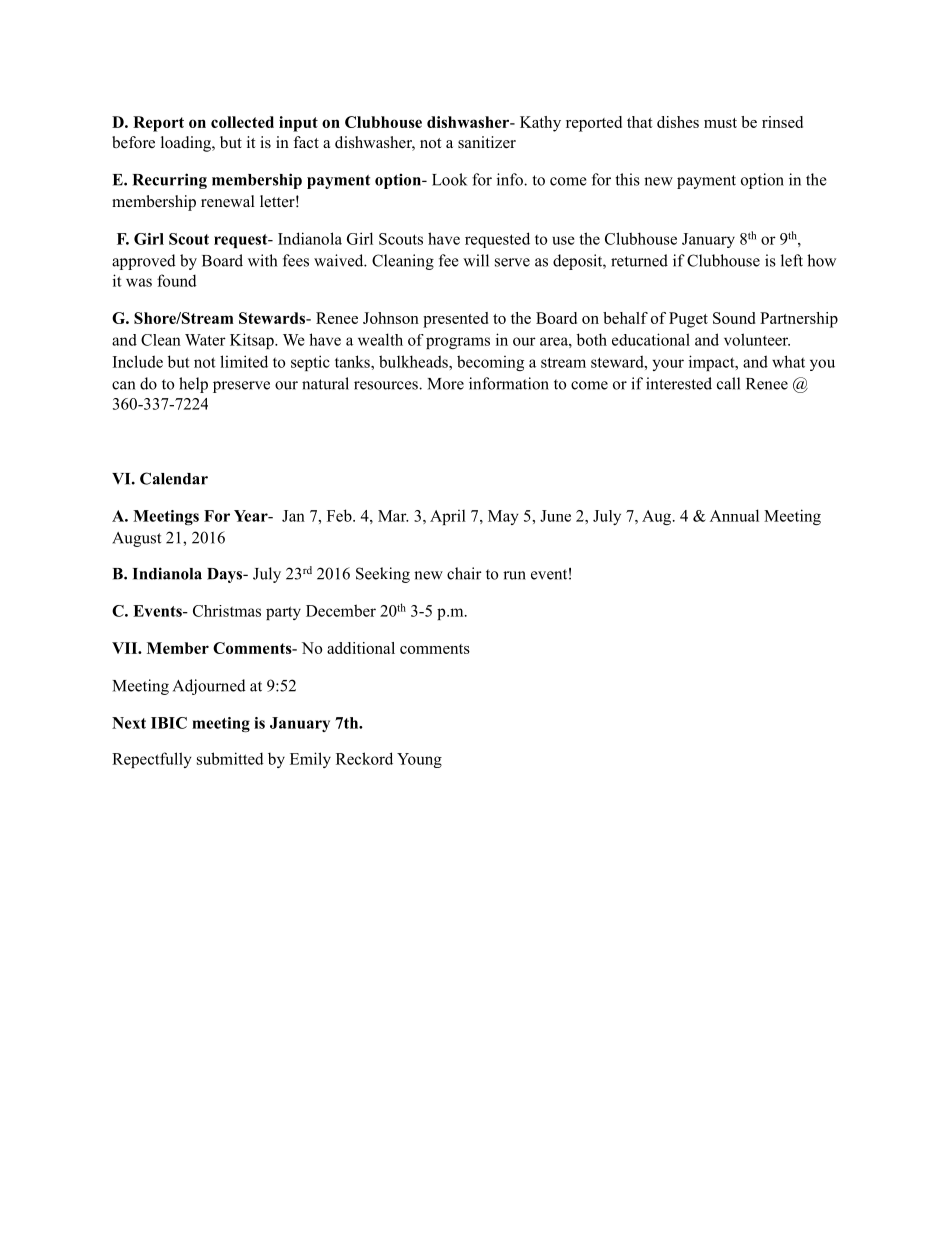 The width and height of the document is (952, 1233). What do you see at coordinates (283, 613) in the document?
I see `party` at bounding box center [283, 613].
